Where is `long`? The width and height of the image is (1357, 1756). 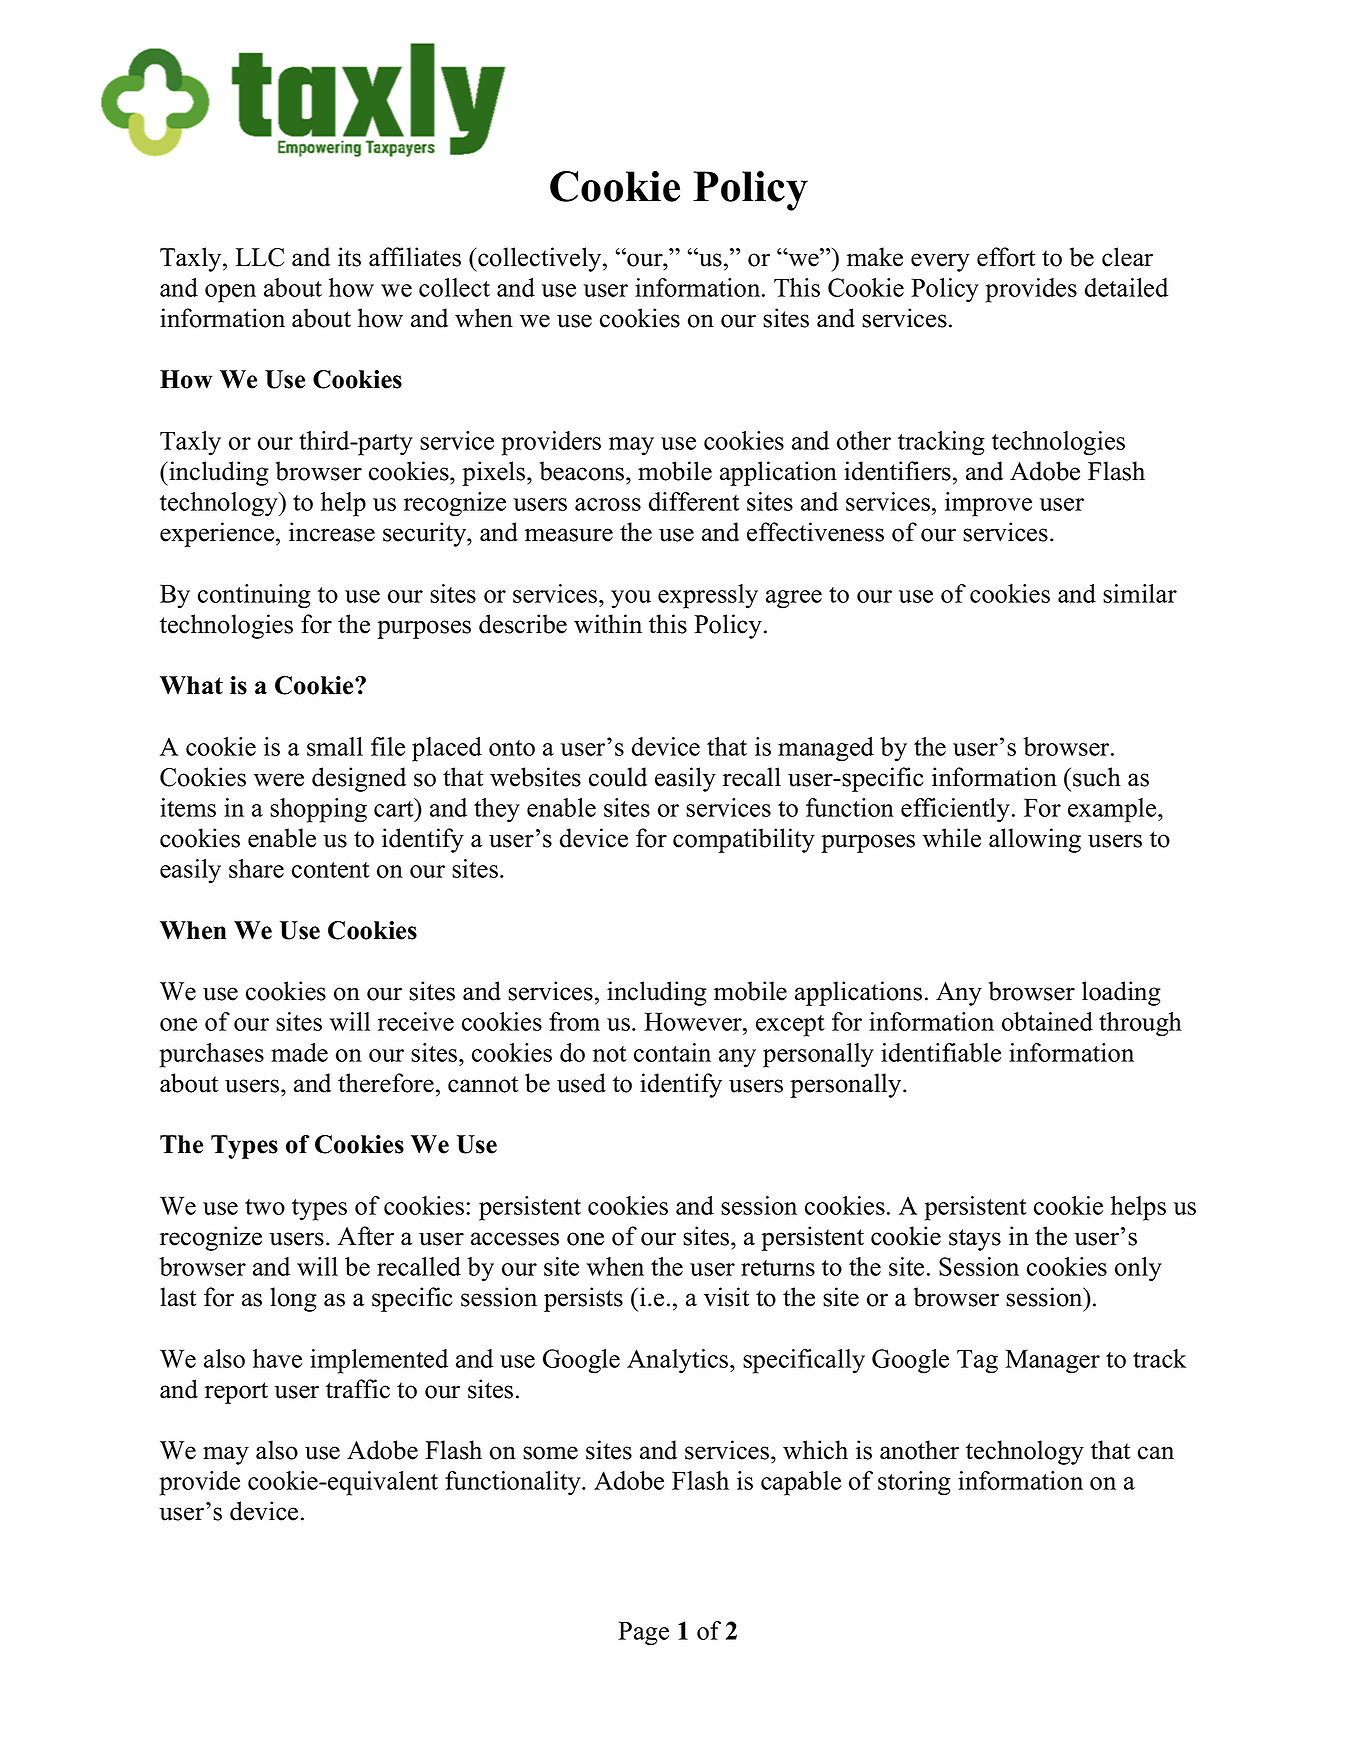
long is located at coordinates (293, 1299).
